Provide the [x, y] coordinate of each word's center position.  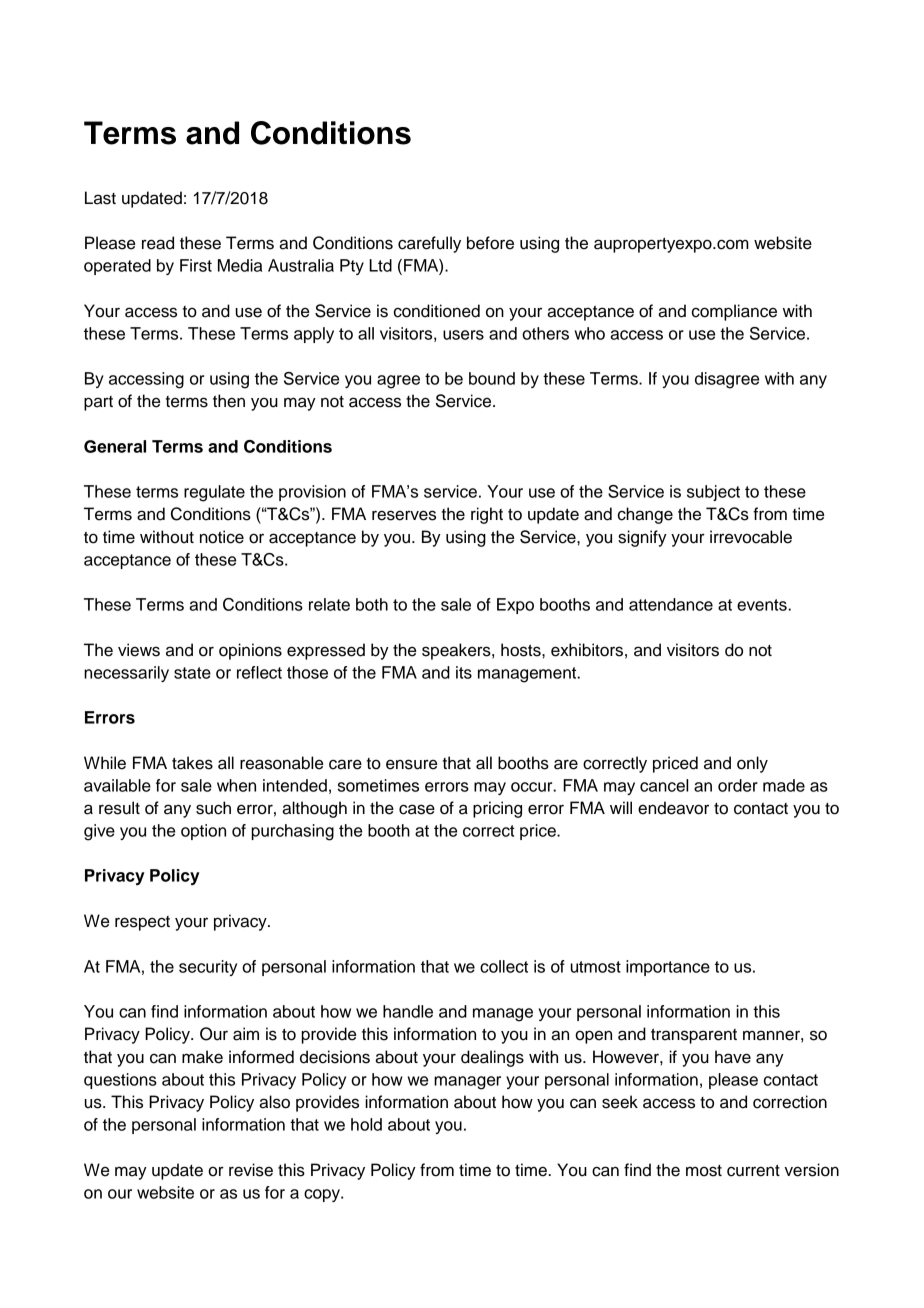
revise [251, 1170]
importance [668, 968]
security [208, 968]
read [158, 243]
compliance [734, 312]
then [229, 401]
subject [713, 493]
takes [192, 763]
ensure [411, 764]
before [490, 243]
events [763, 605]
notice [222, 537]
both [372, 604]
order [738, 785]
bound [492, 378]
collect [504, 966]
